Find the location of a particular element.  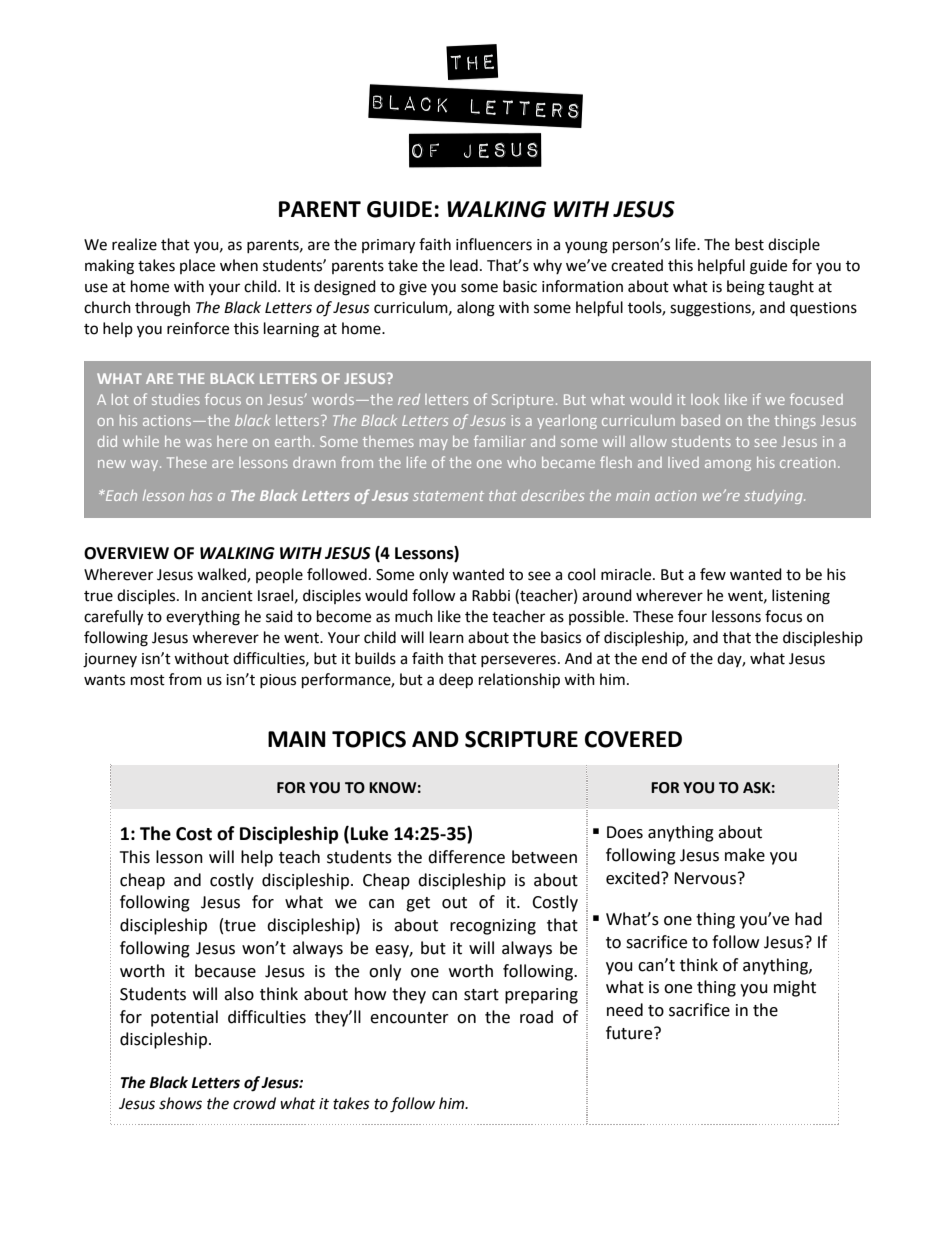

among is located at coordinates (728, 465).
